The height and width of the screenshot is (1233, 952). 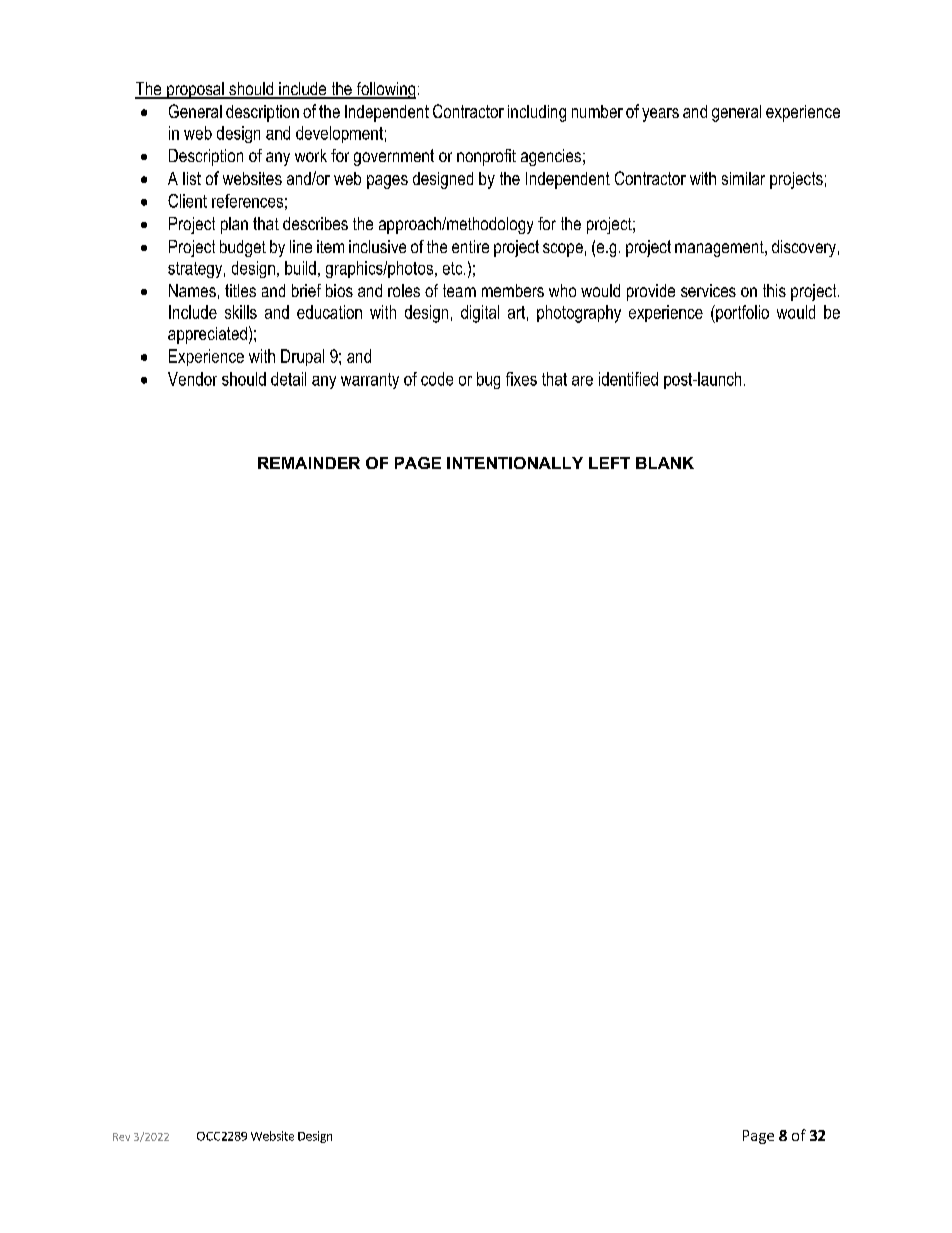 What do you see at coordinates (660, 115) in the screenshot?
I see `years` at bounding box center [660, 115].
